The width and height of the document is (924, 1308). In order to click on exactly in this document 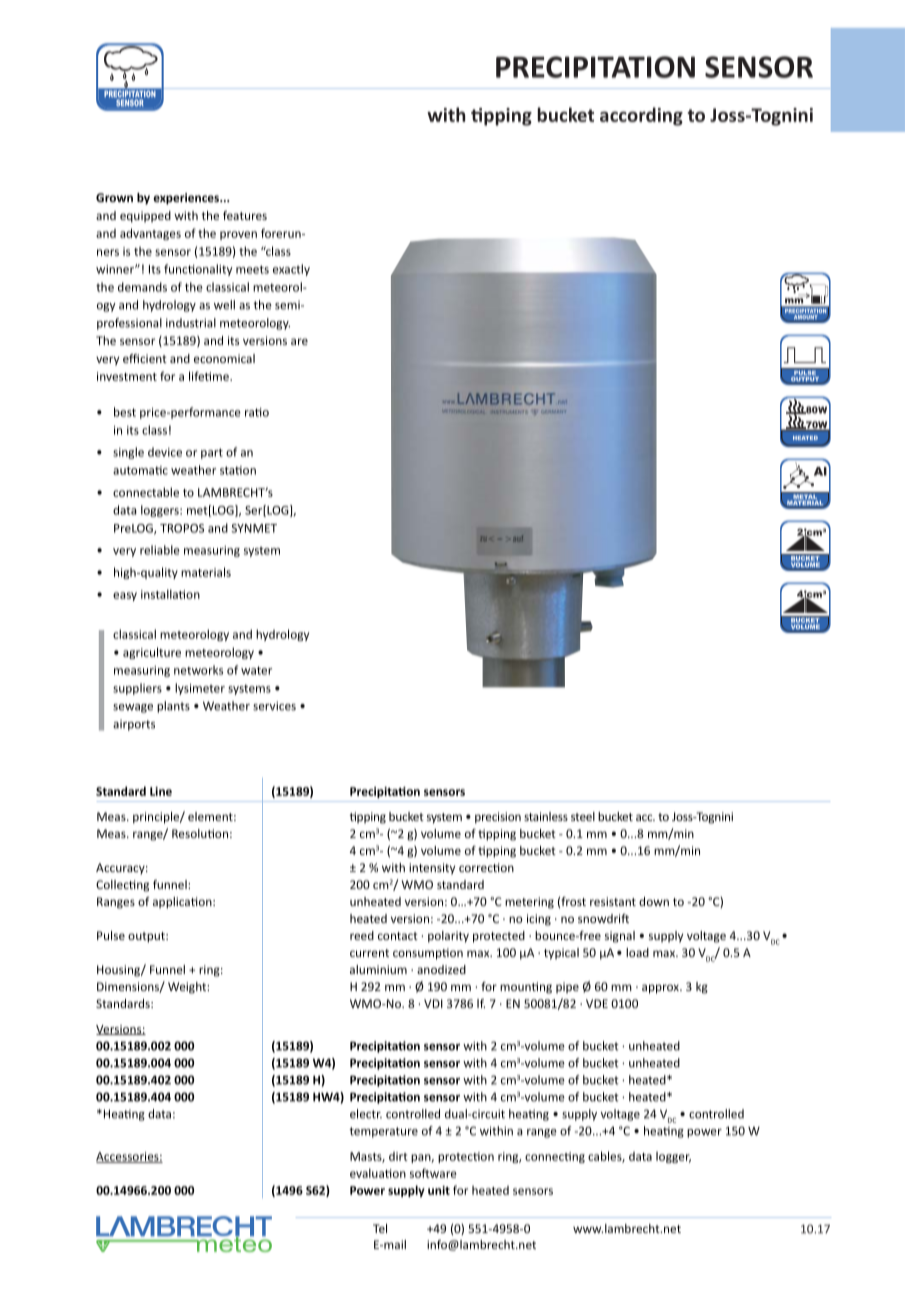, I will do `click(291, 270)`.
